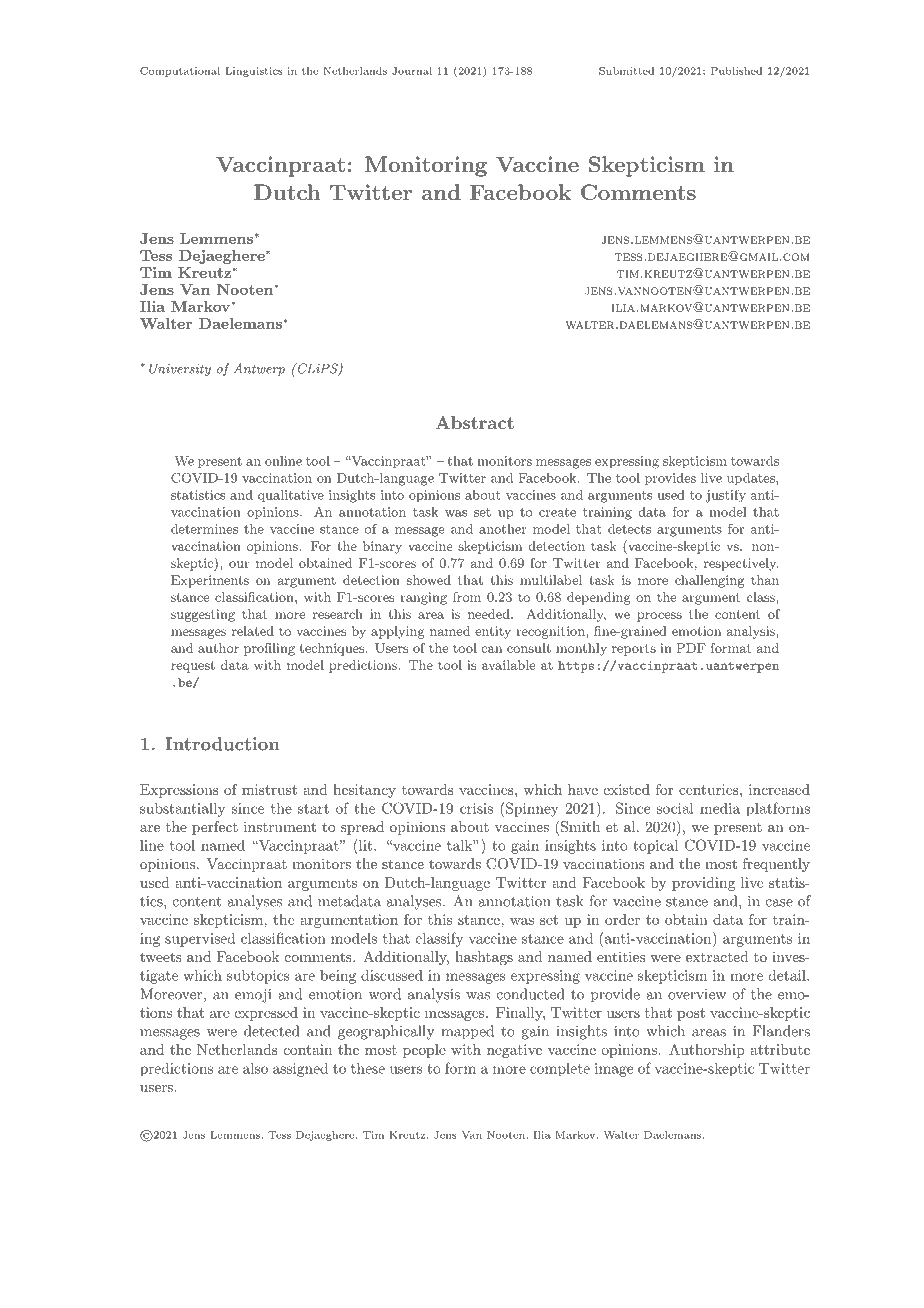  What do you see at coordinates (412, 71) in the page?
I see `Journal` at bounding box center [412, 71].
